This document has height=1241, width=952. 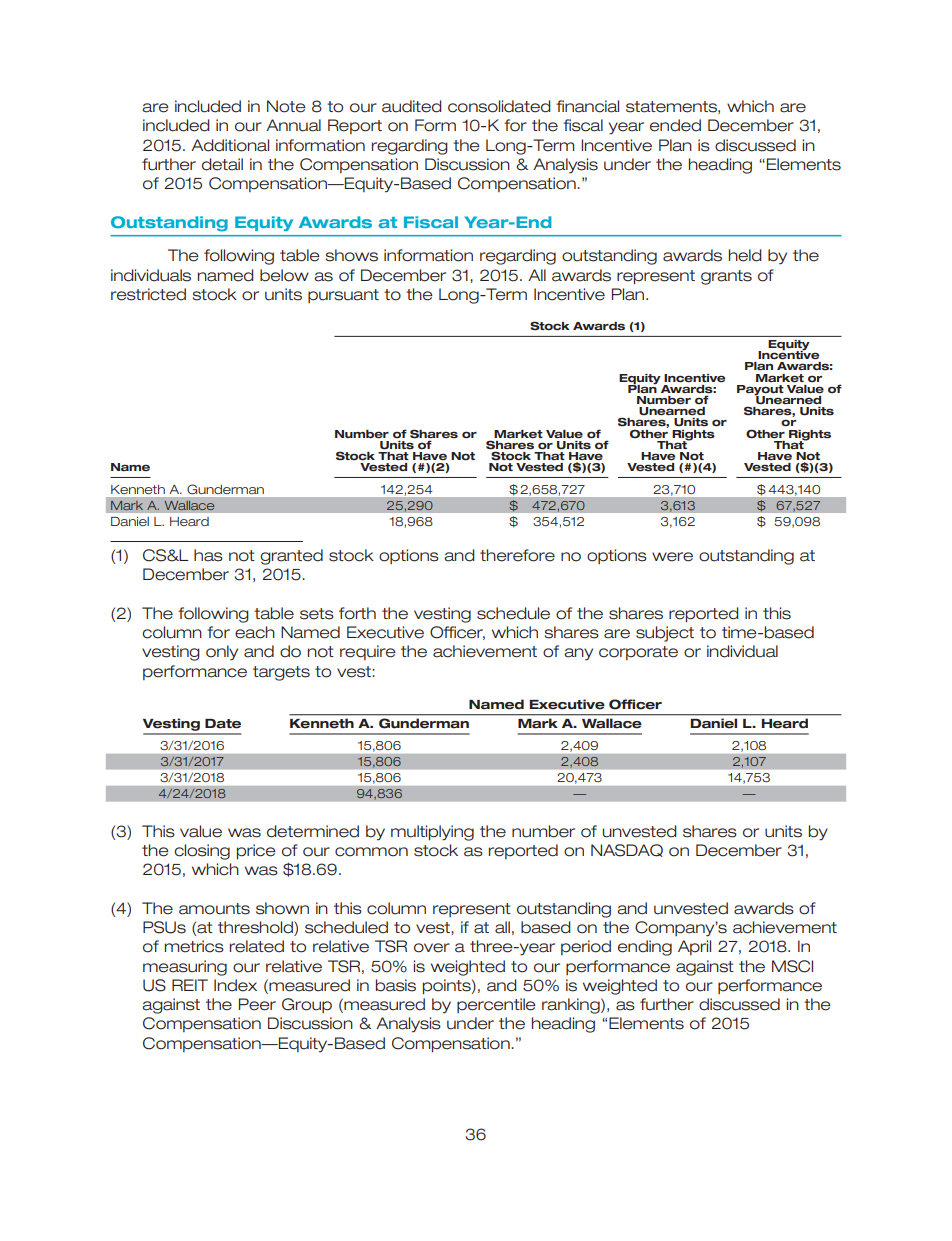 I want to click on grants, so click(x=726, y=277).
